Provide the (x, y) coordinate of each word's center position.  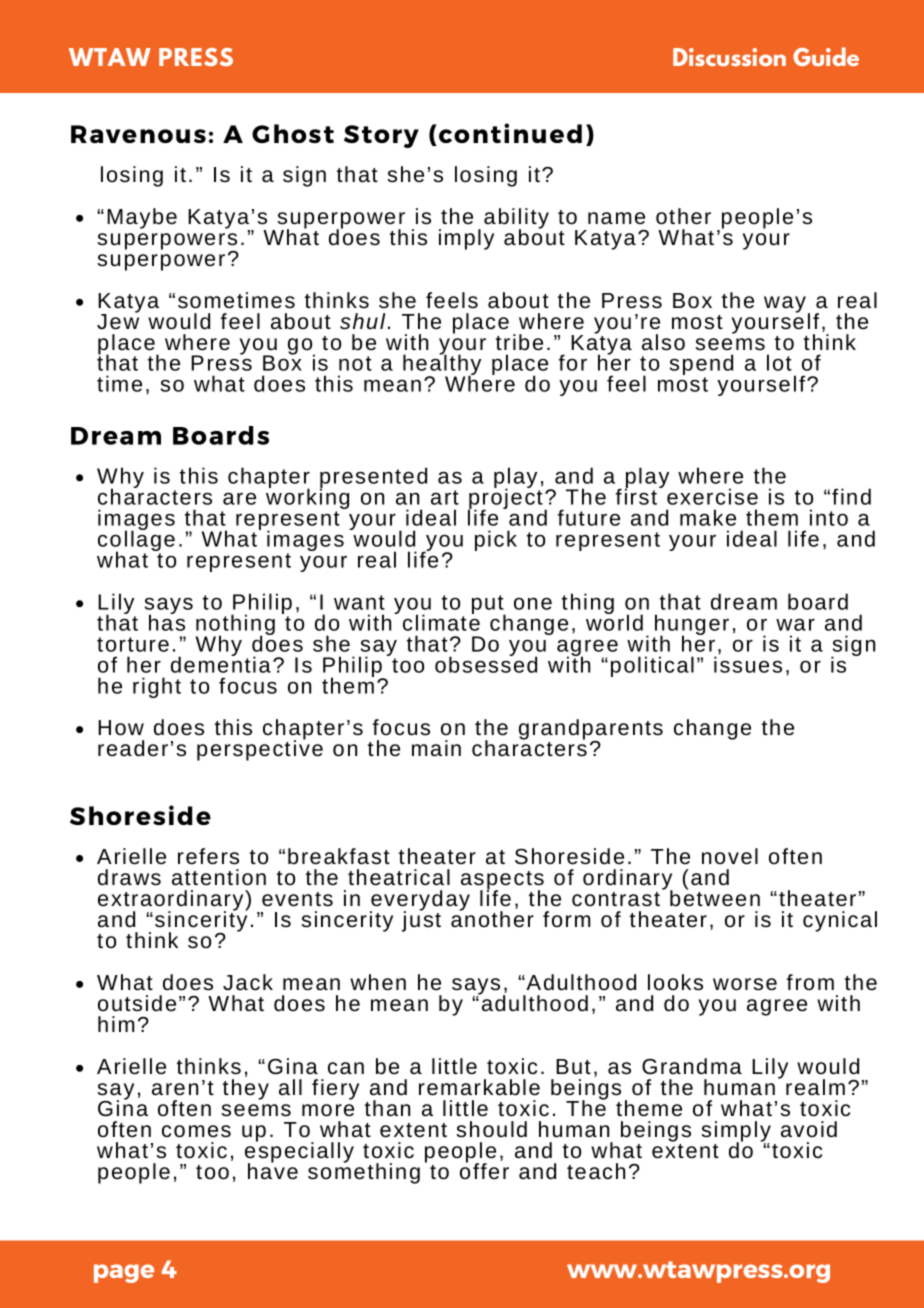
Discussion (729, 57)
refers (208, 856)
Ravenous (138, 134)
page (124, 1273)
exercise (712, 496)
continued (510, 133)
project (506, 499)
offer (484, 1170)
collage (136, 541)
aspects (502, 881)
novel (730, 856)
